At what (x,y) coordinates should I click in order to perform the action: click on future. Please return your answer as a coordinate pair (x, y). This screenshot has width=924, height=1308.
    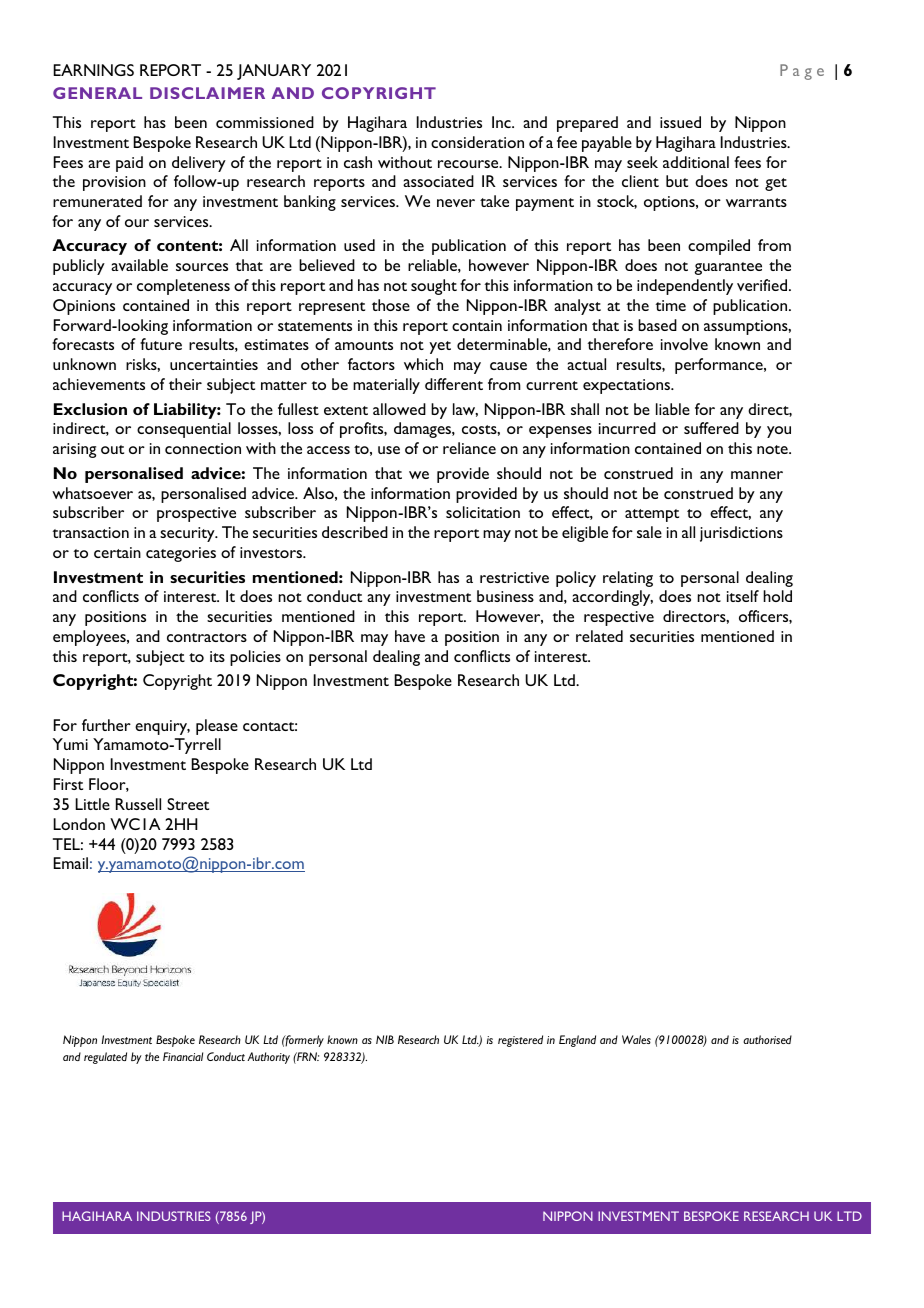
    Looking at the image, I should click on (161, 344).
